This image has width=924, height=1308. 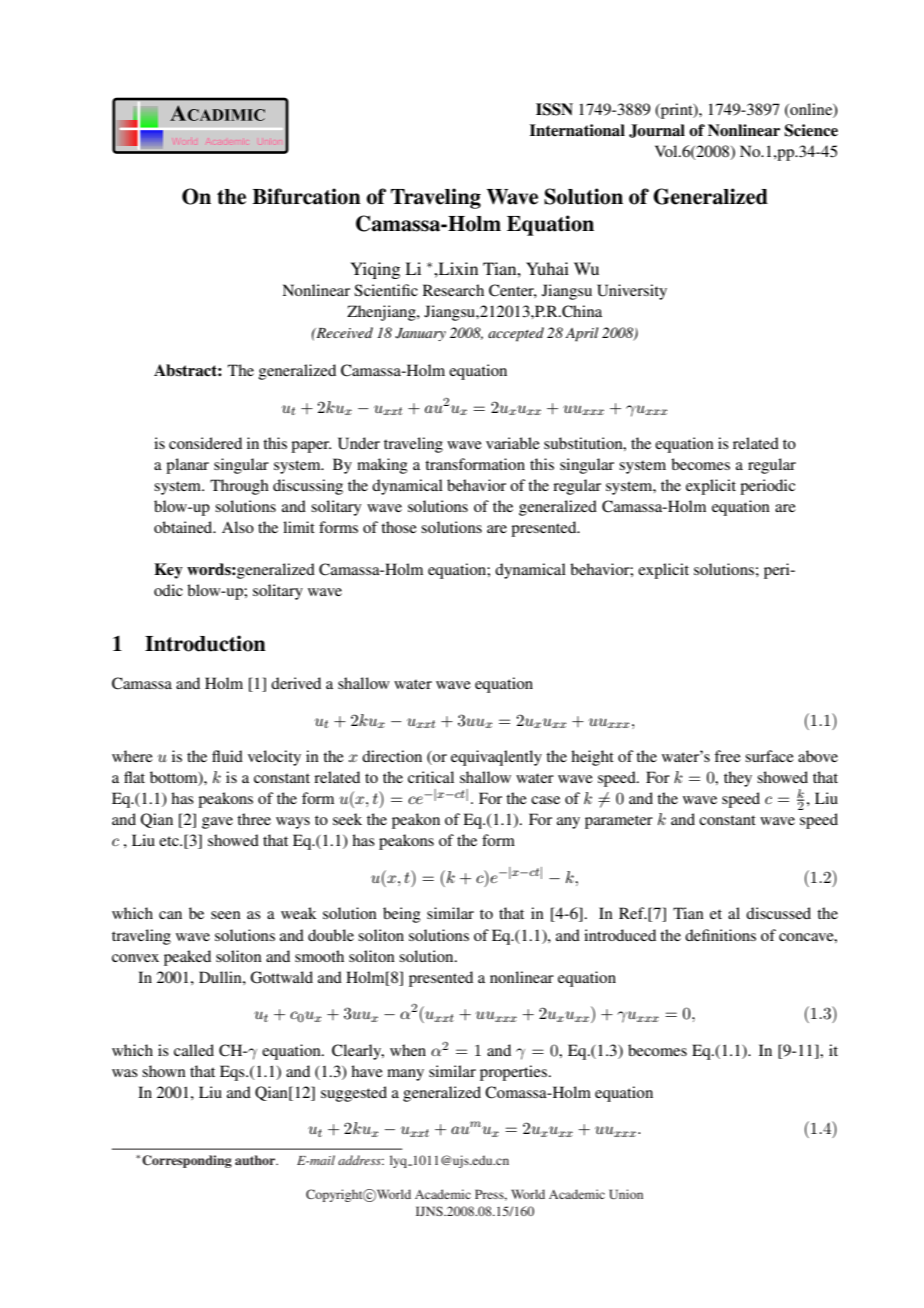 I want to click on author, so click(x=256, y=1160).
